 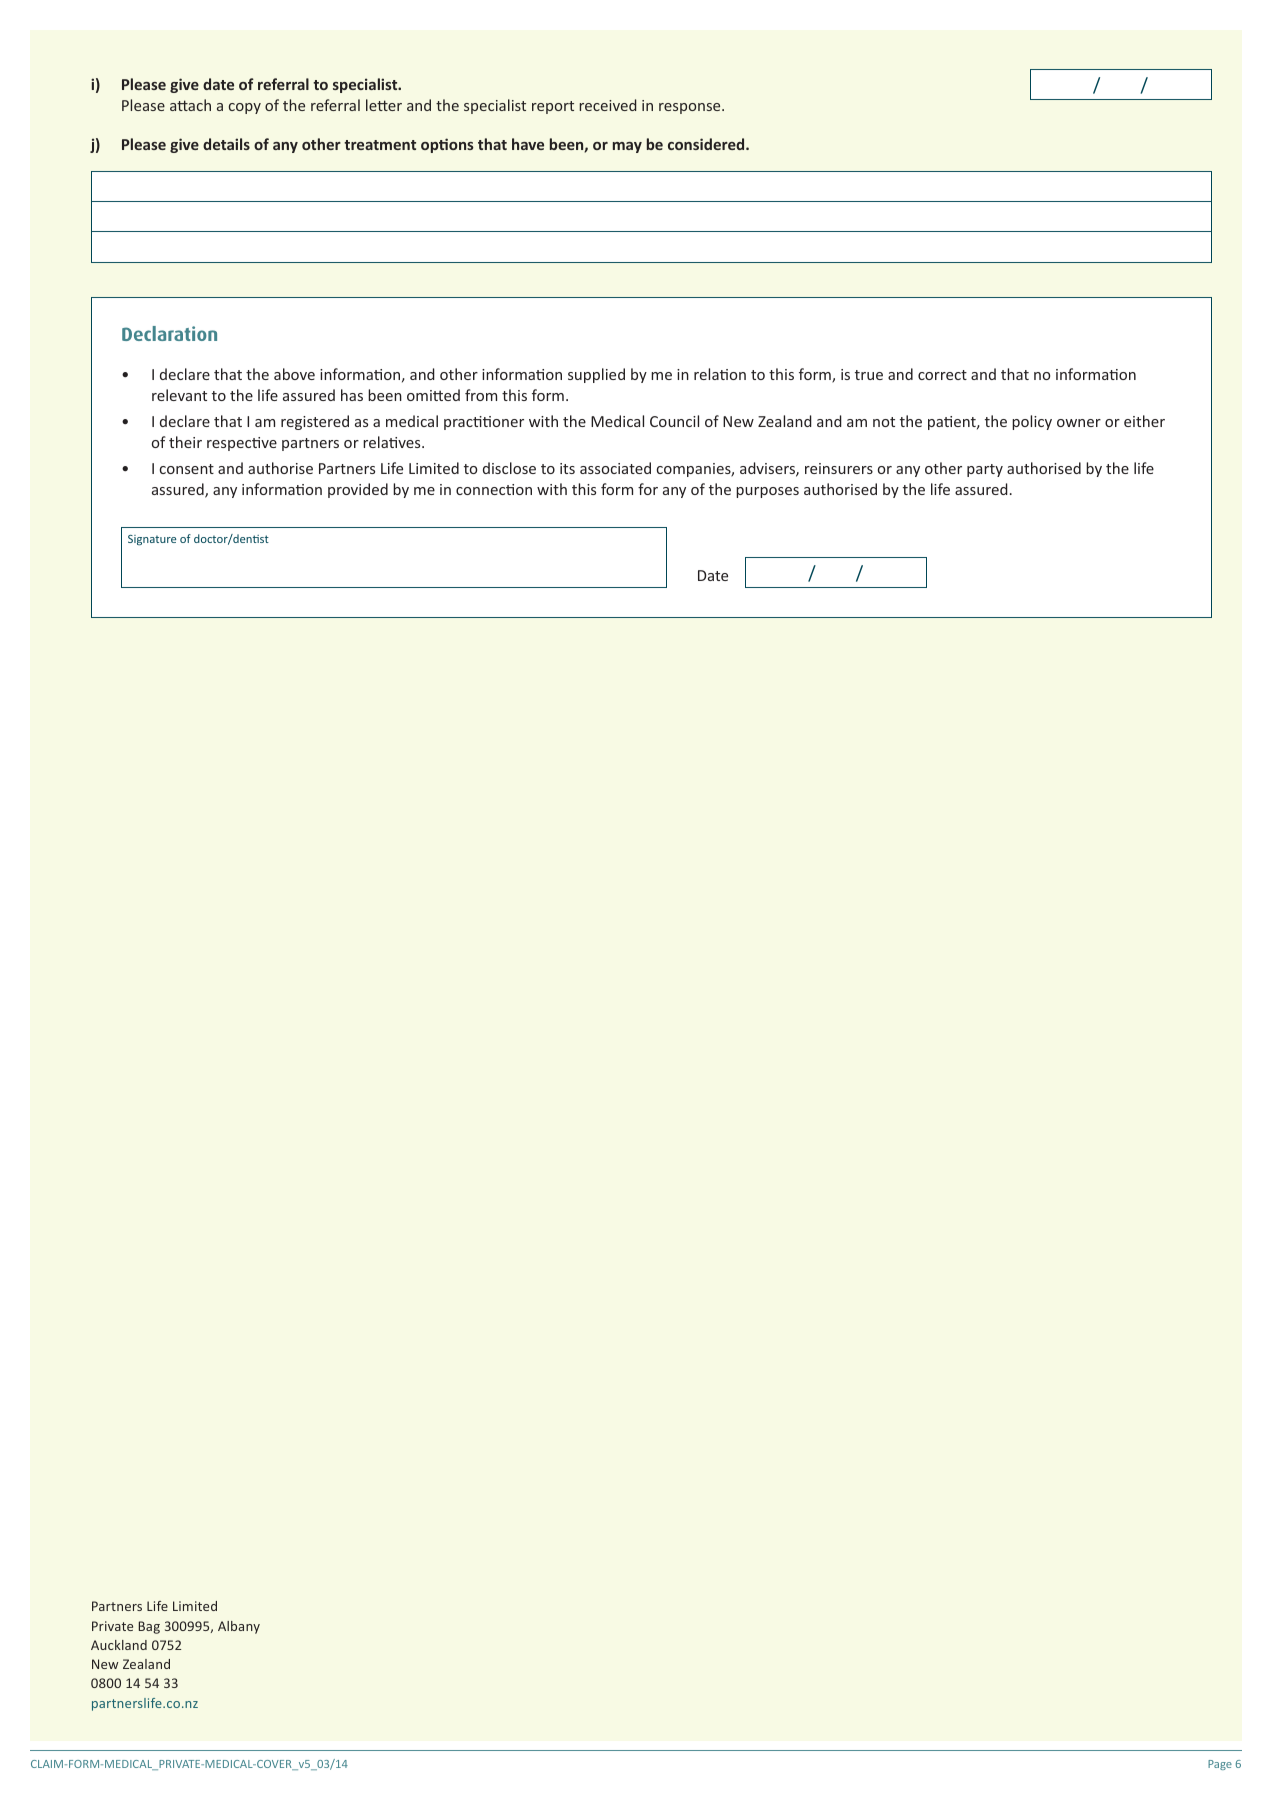 I want to click on Bag, so click(x=149, y=1627).
